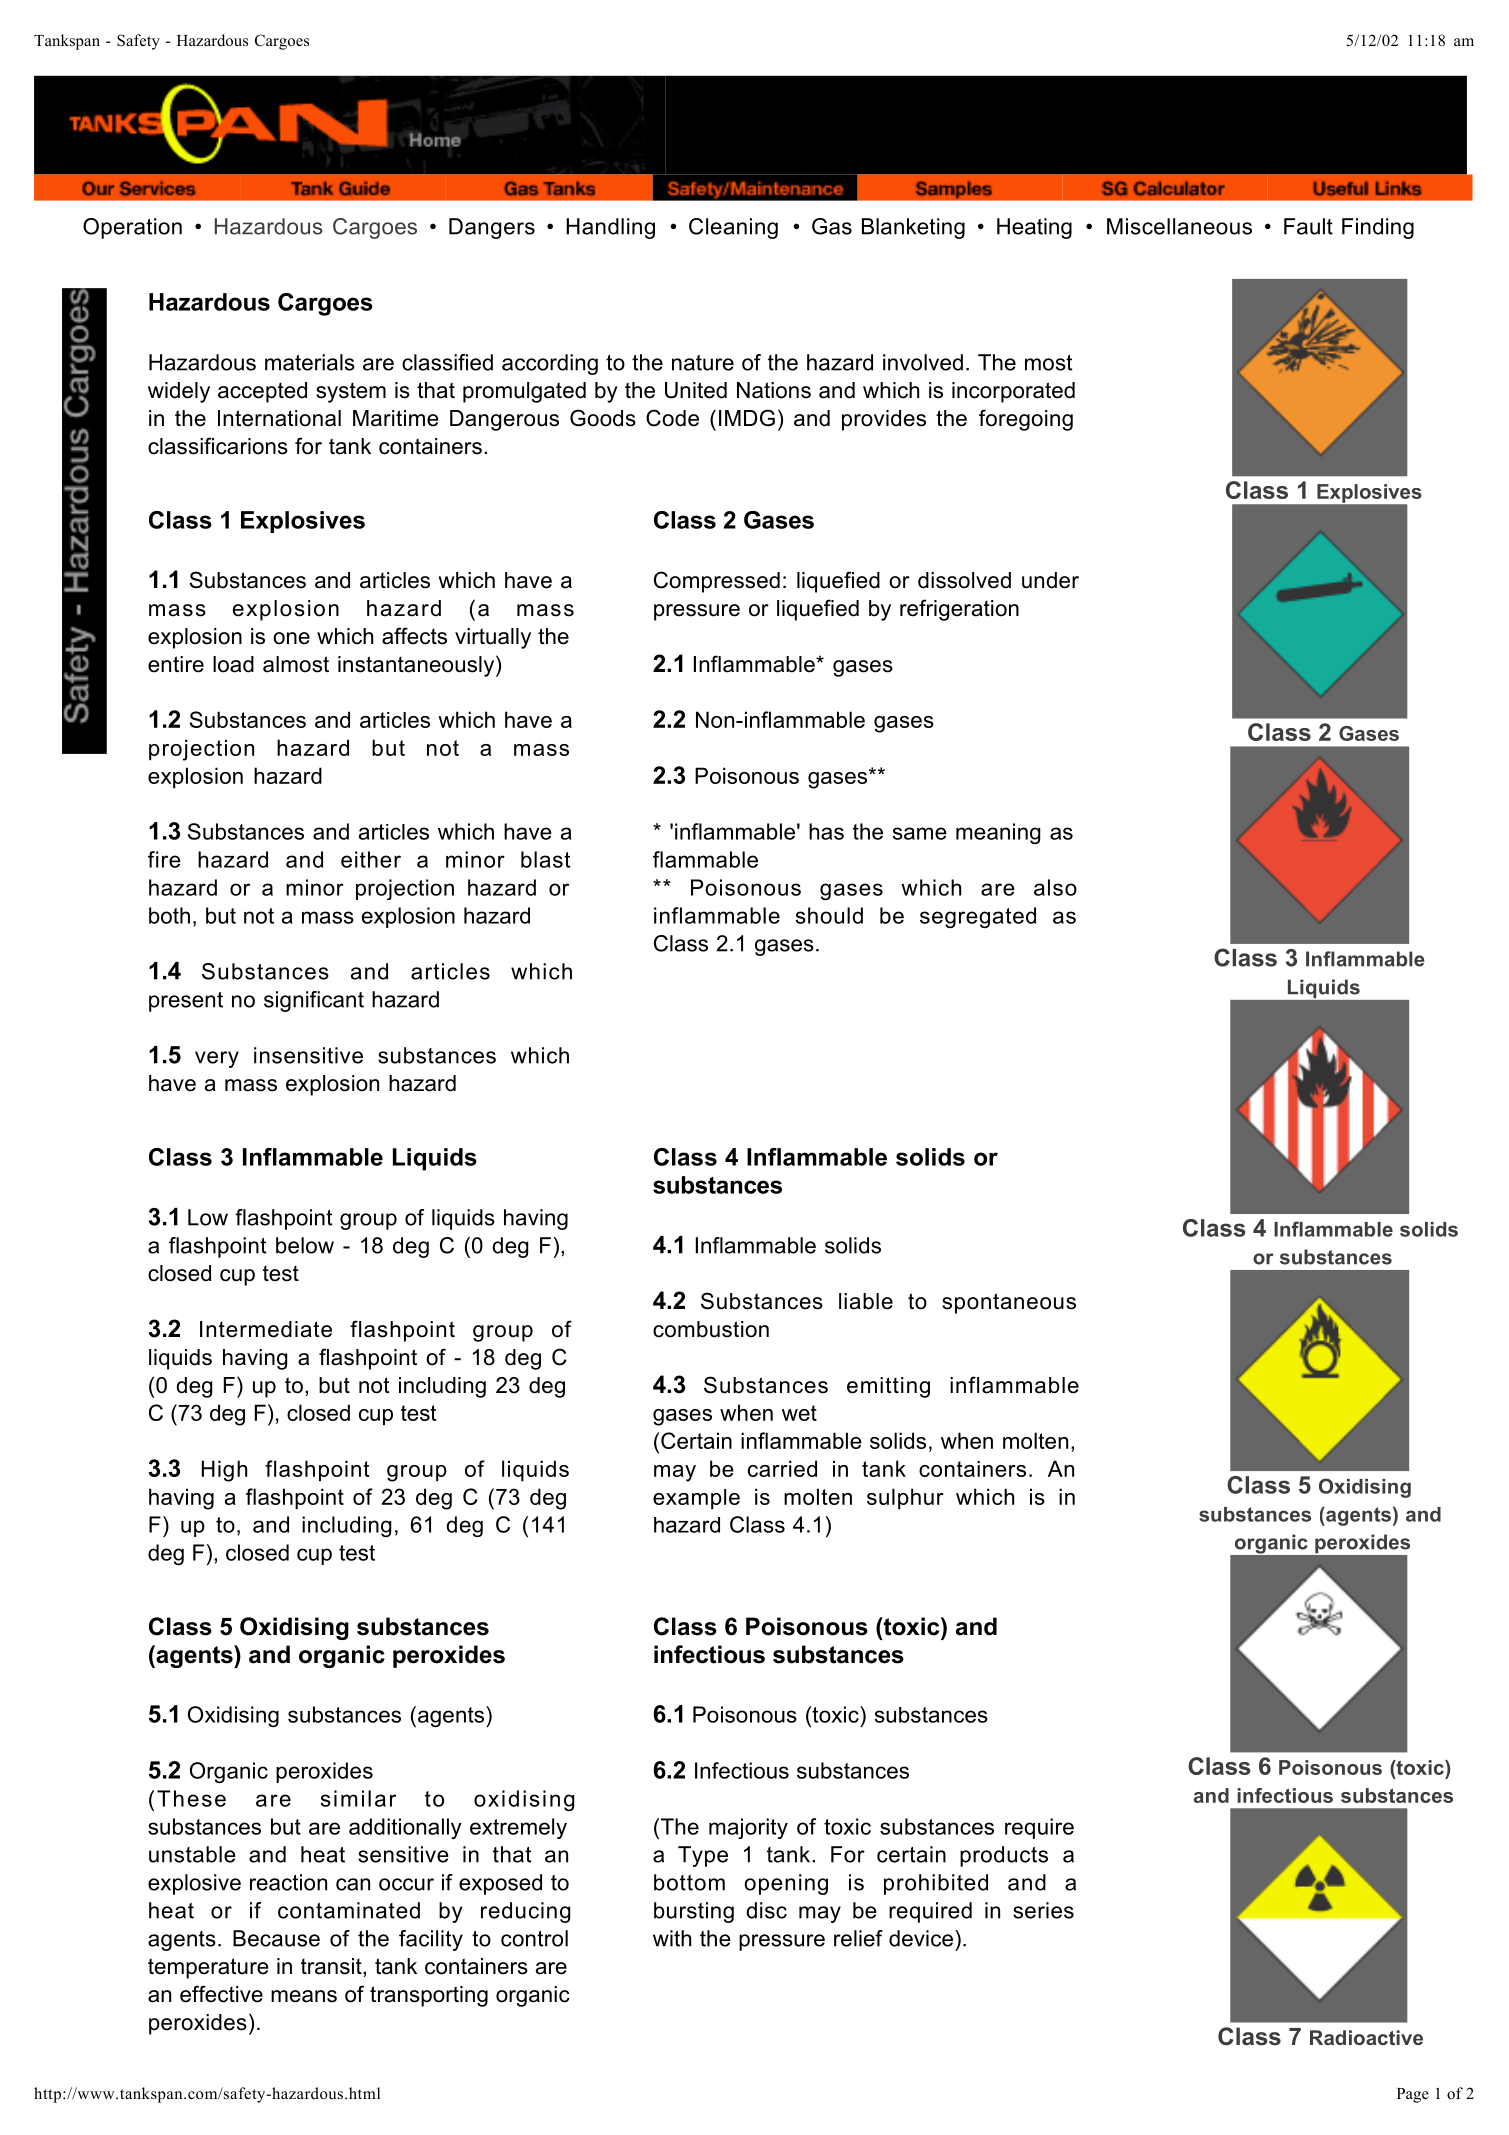 Image resolution: width=1509 pixels, height=2135 pixels. What do you see at coordinates (1308, 226) in the screenshot?
I see `Fault` at bounding box center [1308, 226].
